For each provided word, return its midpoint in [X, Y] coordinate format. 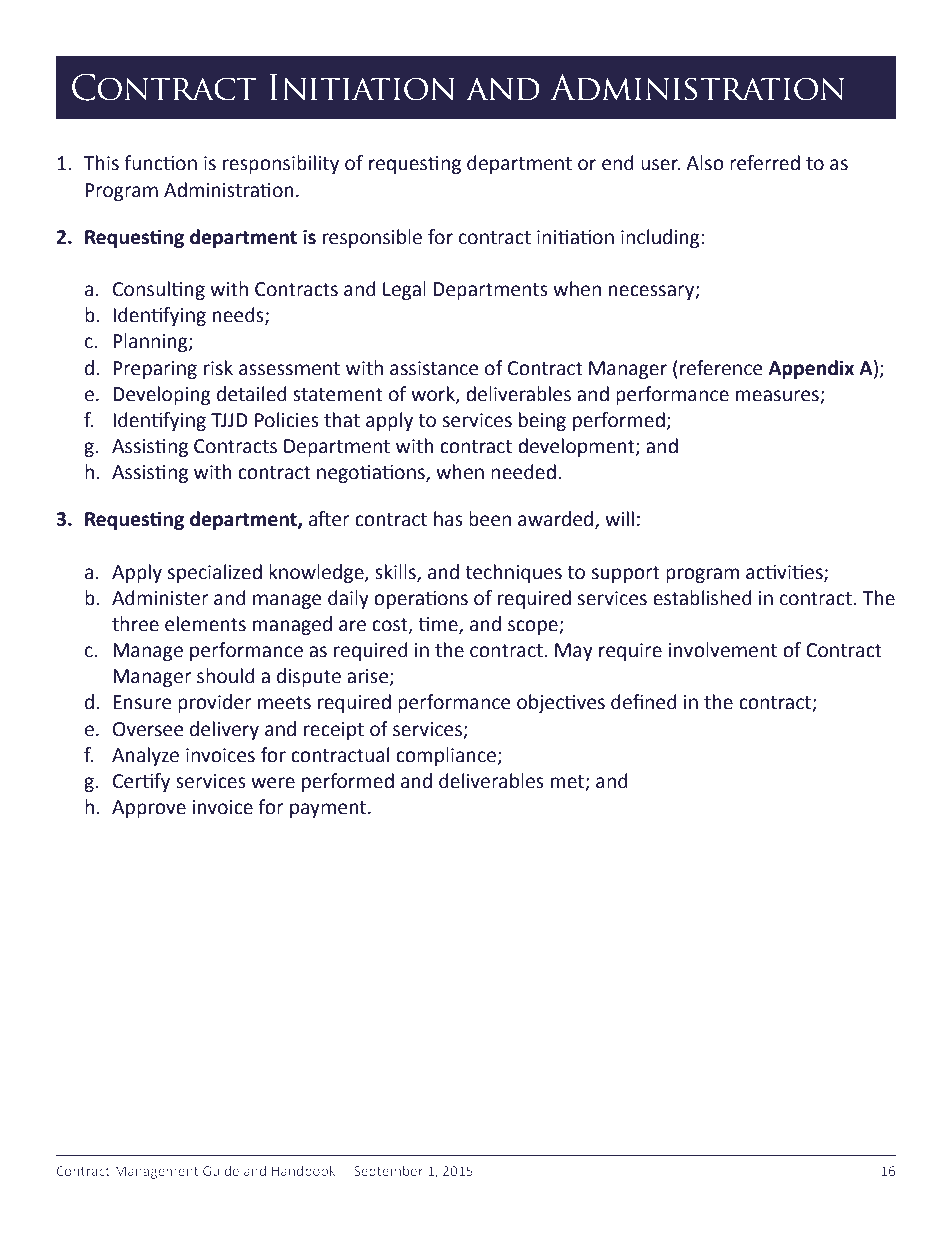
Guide [221, 1170]
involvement [722, 650]
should [226, 676]
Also [705, 163]
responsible [372, 238]
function [160, 163]
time [439, 625]
